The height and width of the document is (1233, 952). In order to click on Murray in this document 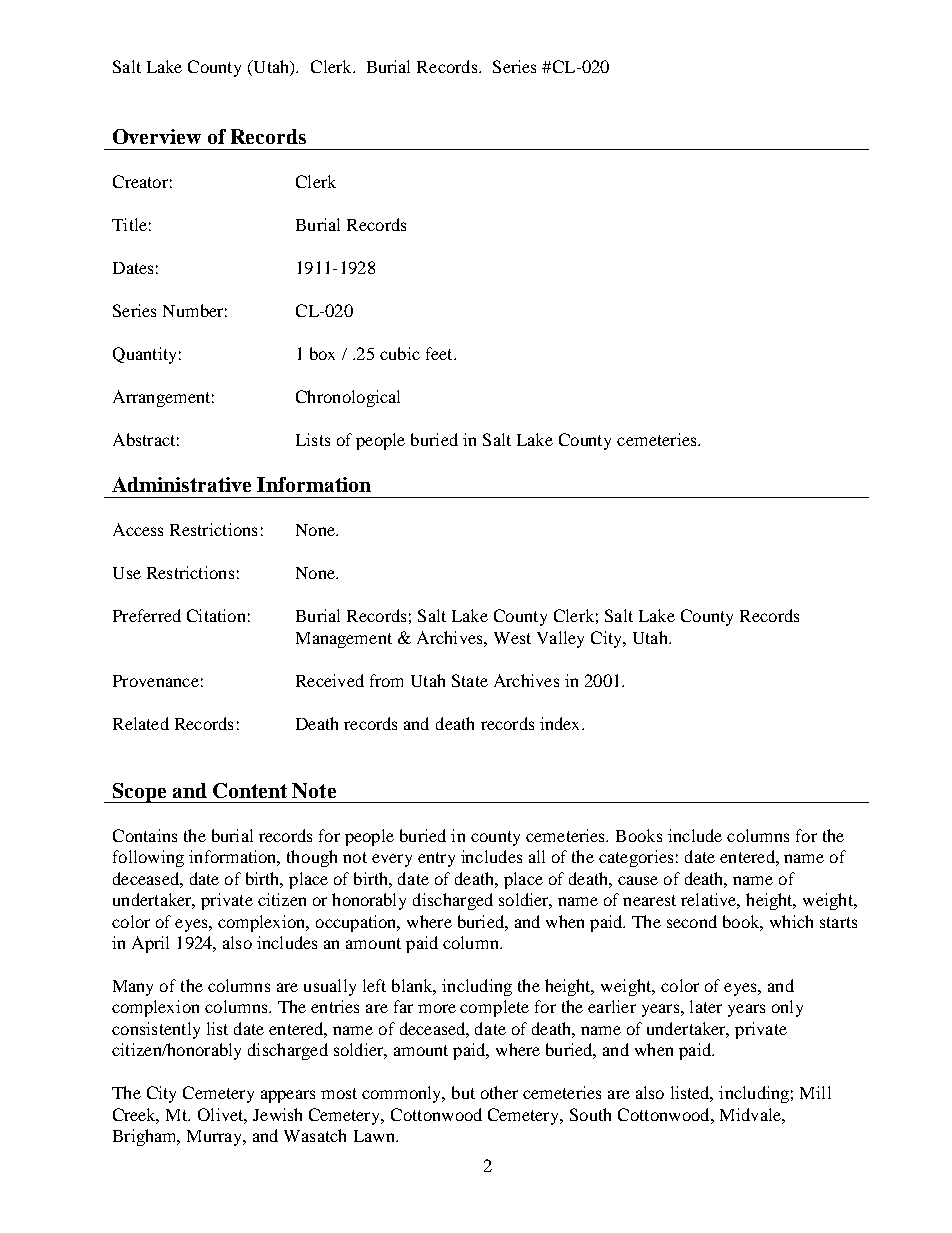, I will do `click(216, 1138)`.
